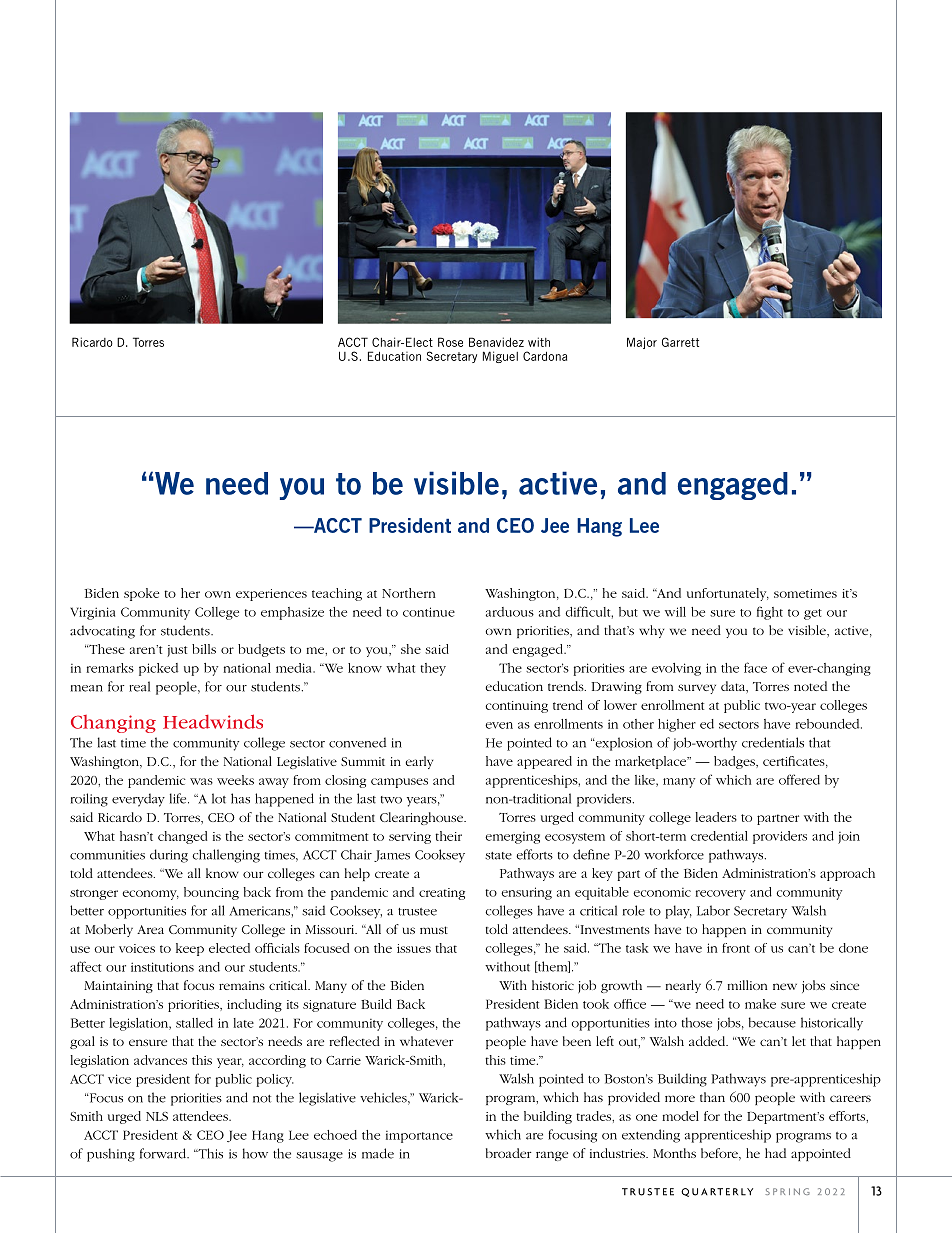 This screenshot has width=952, height=1233. I want to click on Northern, so click(409, 593).
